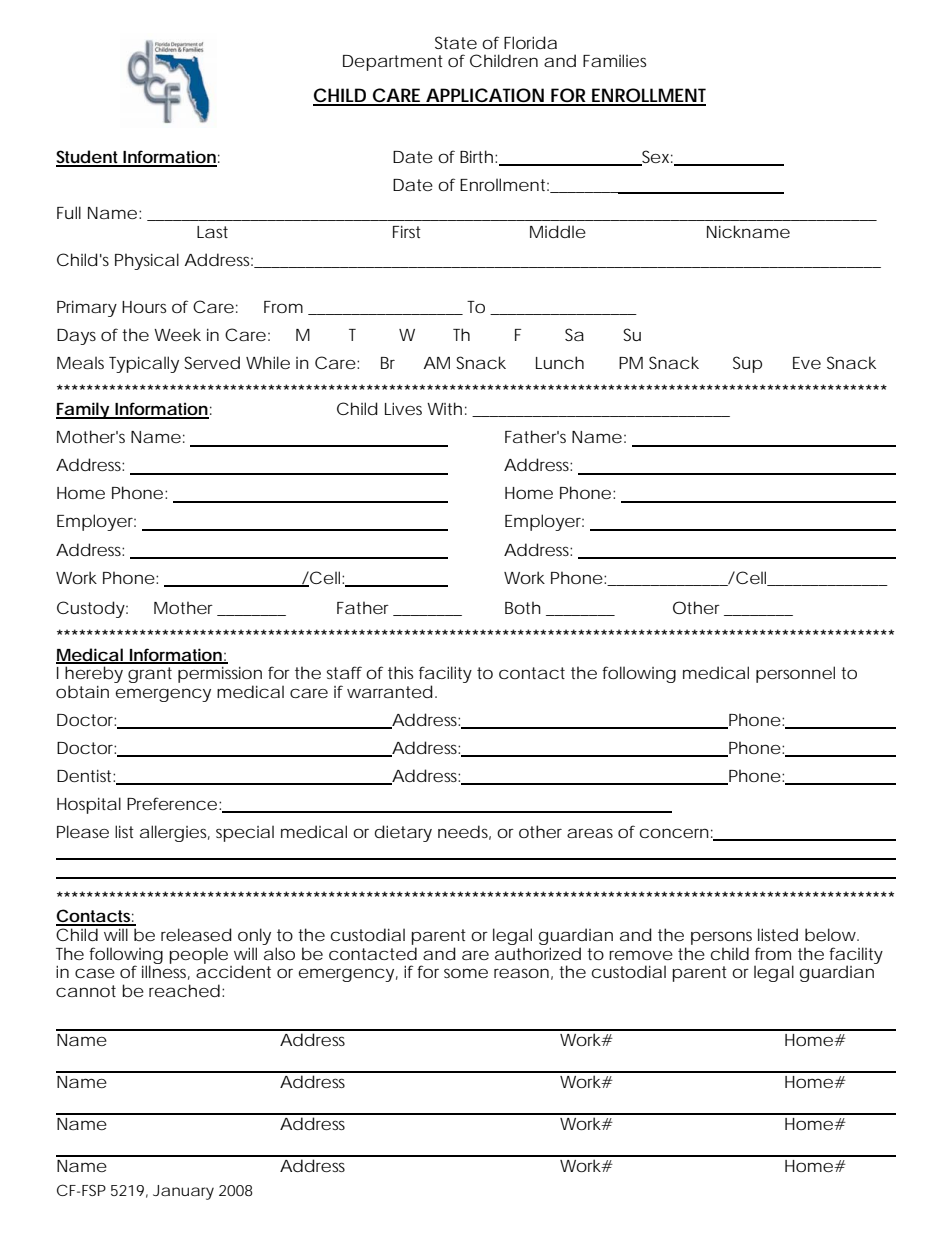  I want to click on grant, so click(150, 675).
